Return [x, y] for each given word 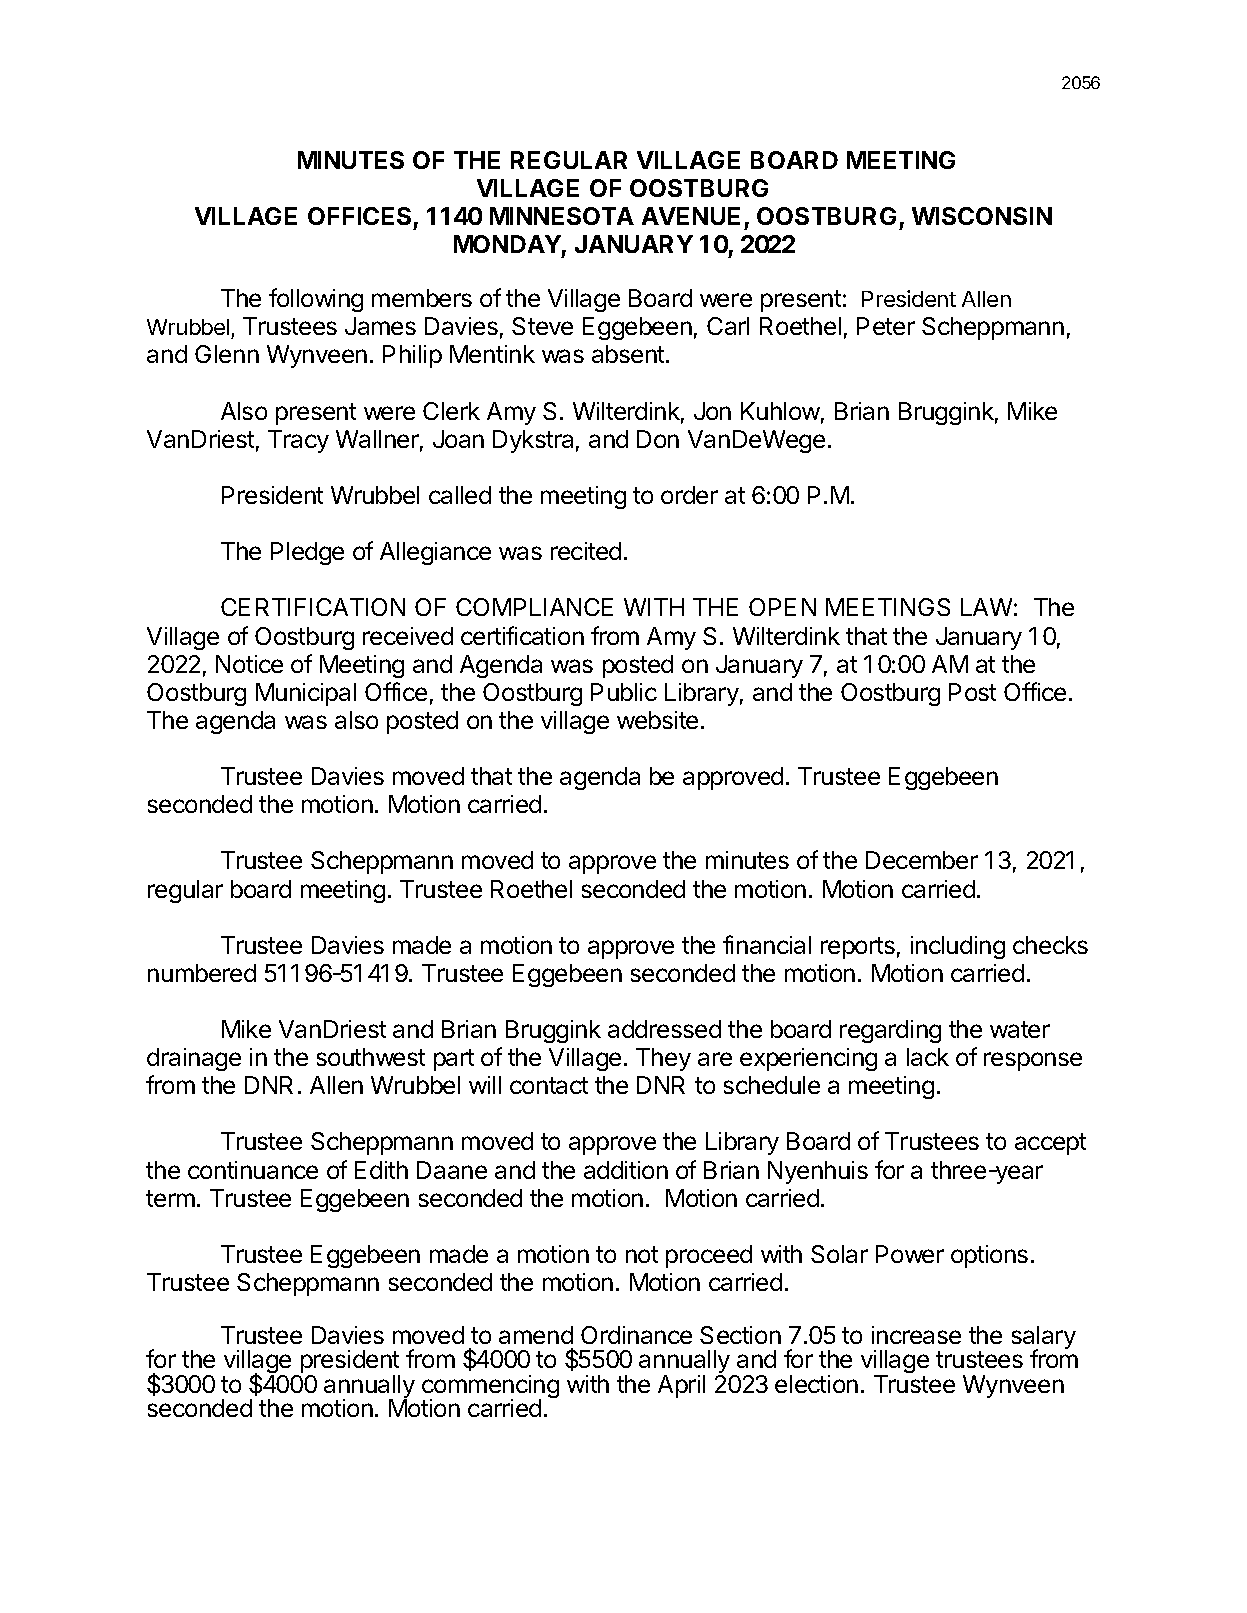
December [922, 860]
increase [916, 1335]
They [663, 1059]
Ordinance [636, 1335]
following [316, 300]
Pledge [307, 553]
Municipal [306, 694]
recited [586, 551]
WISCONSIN [982, 216]
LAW [986, 607]
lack [928, 1057]
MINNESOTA [562, 216]
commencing [490, 1388]
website [657, 720]
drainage [194, 1059]
